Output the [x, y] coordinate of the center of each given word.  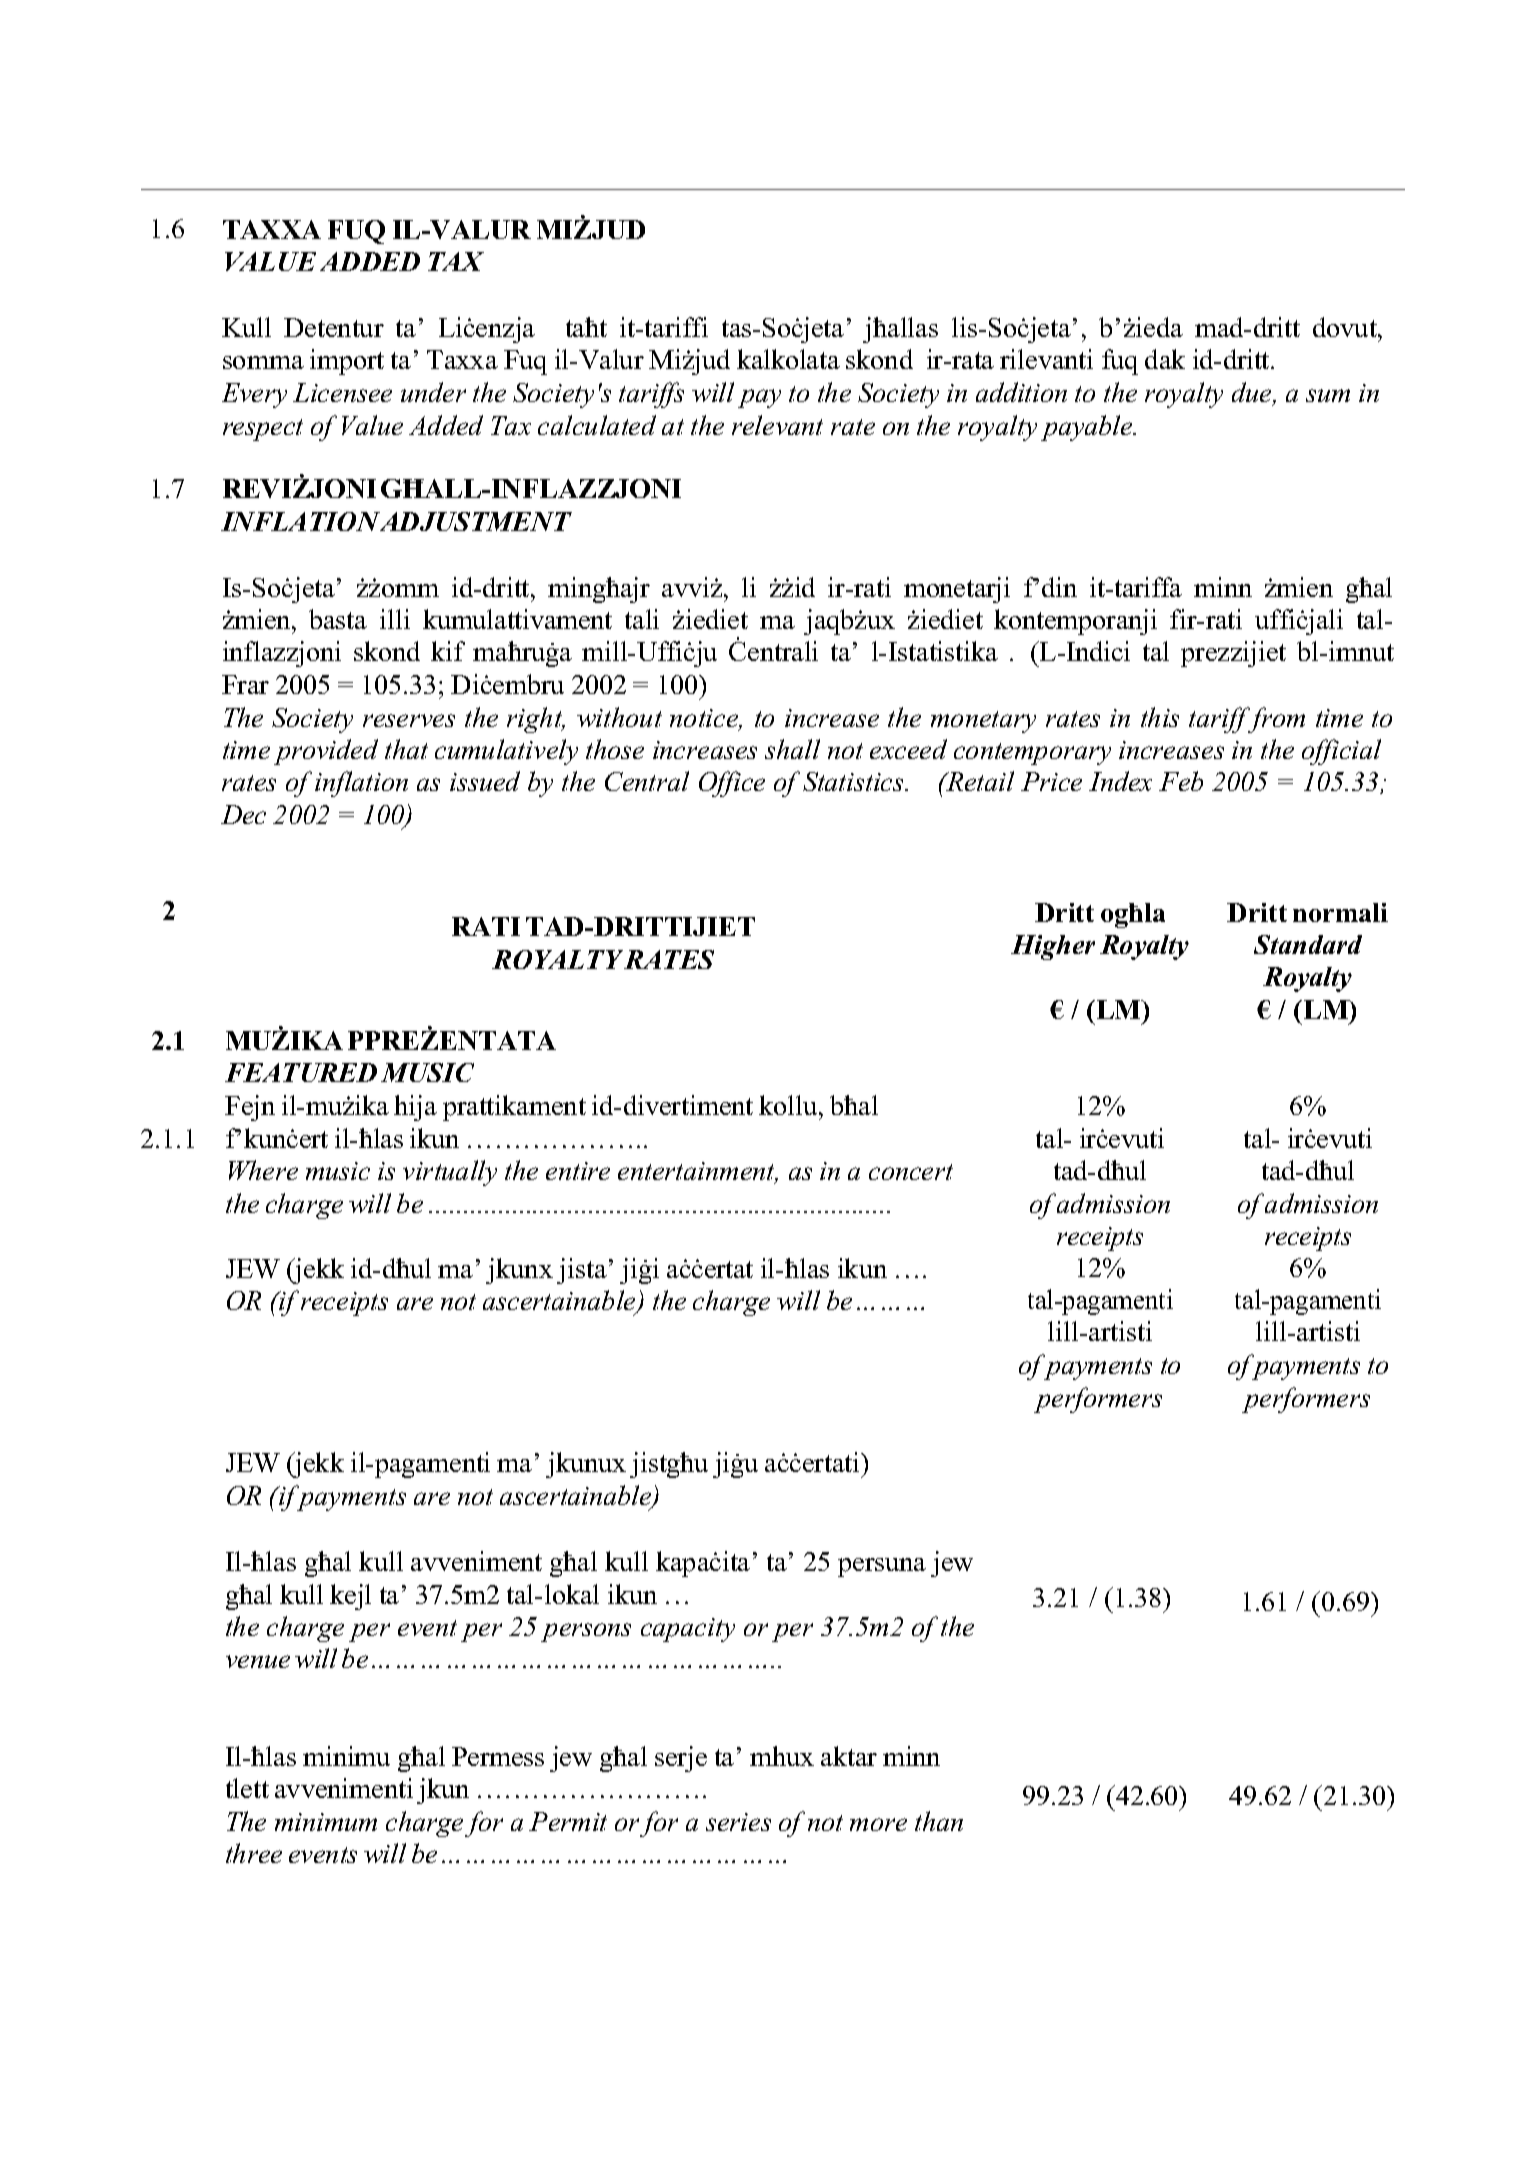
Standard [1308, 944]
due [1253, 393]
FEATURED [301, 1072]
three [254, 1853]
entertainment [698, 1173]
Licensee [342, 392]
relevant [777, 425]
